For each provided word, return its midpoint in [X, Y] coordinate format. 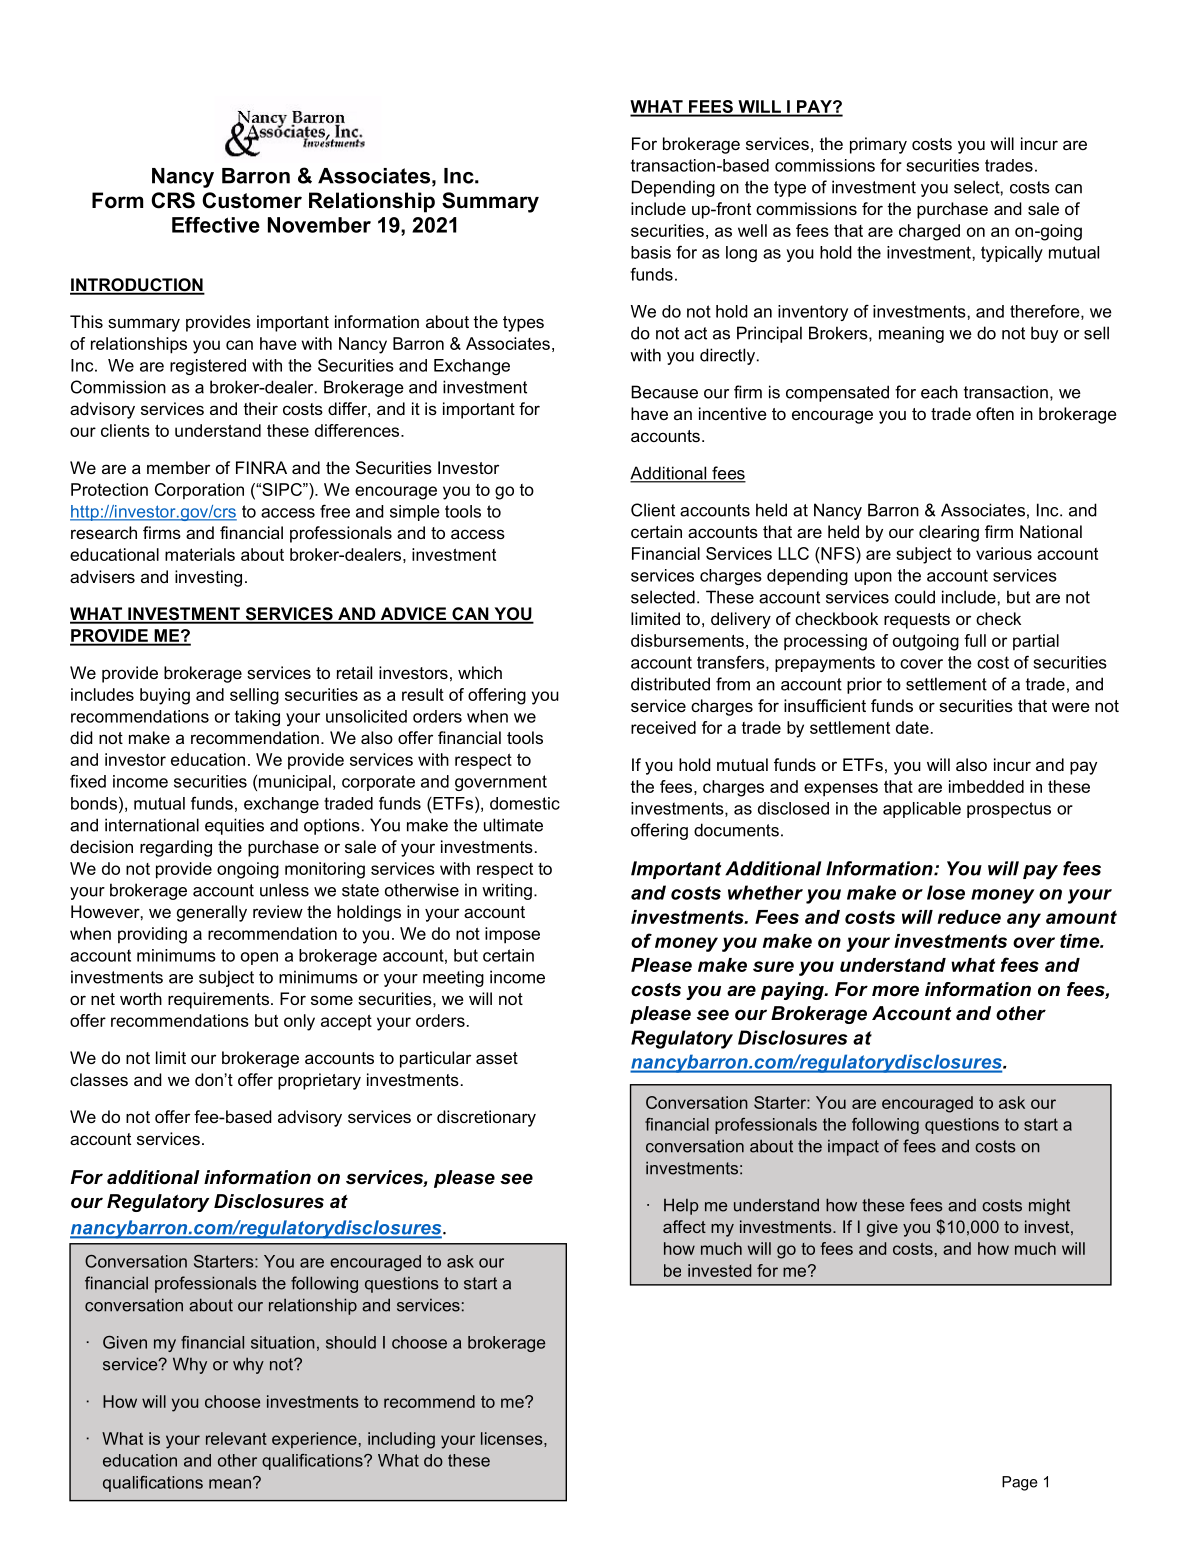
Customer [252, 200]
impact [853, 1148]
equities [234, 826]
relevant [236, 1438]
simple [415, 513]
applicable [922, 810]
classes [99, 1079]
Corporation [199, 491]
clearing [949, 533]
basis [651, 252]
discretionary [486, 1118]
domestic [525, 803]
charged [929, 232]
